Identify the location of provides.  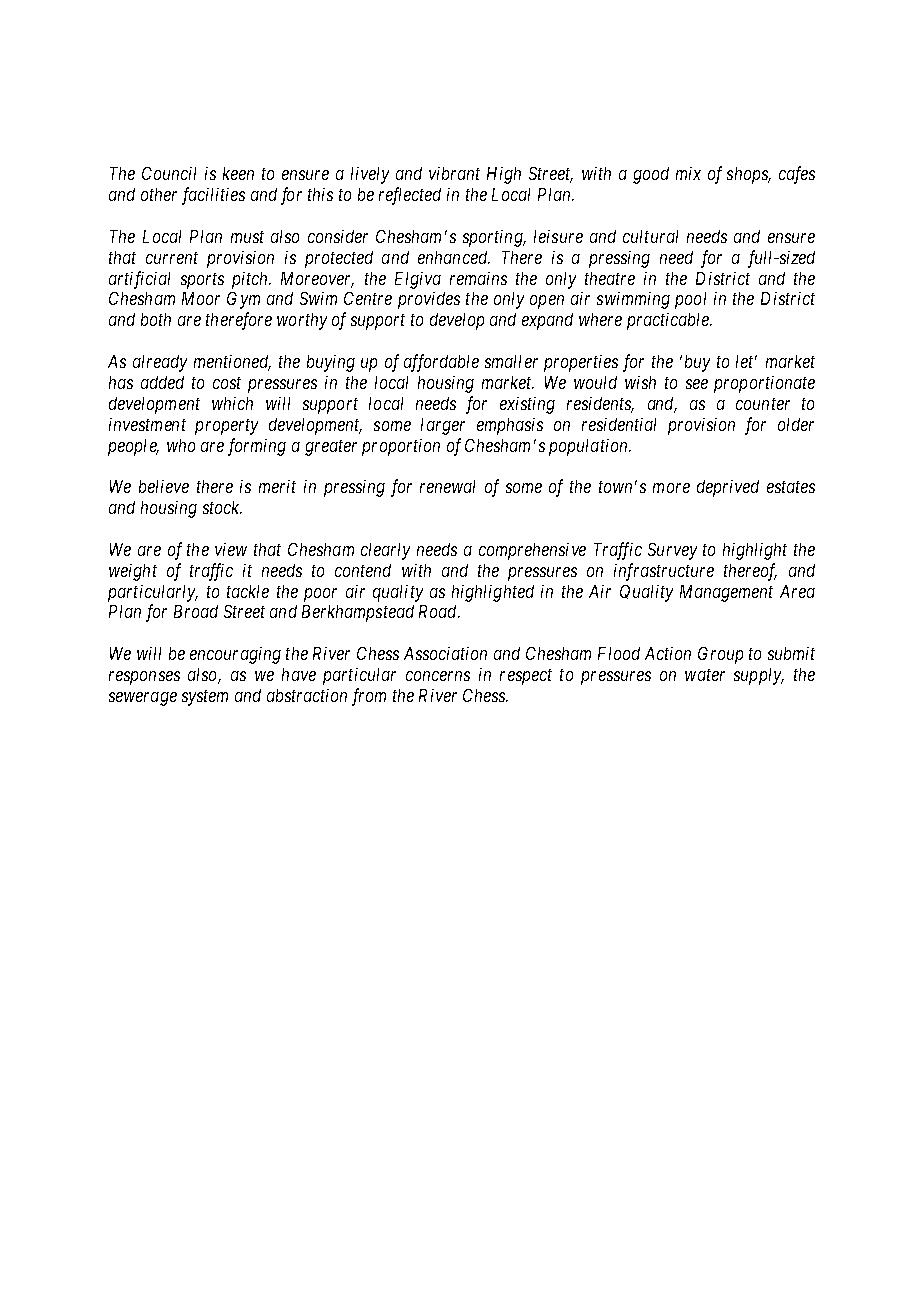
(429, 300).
